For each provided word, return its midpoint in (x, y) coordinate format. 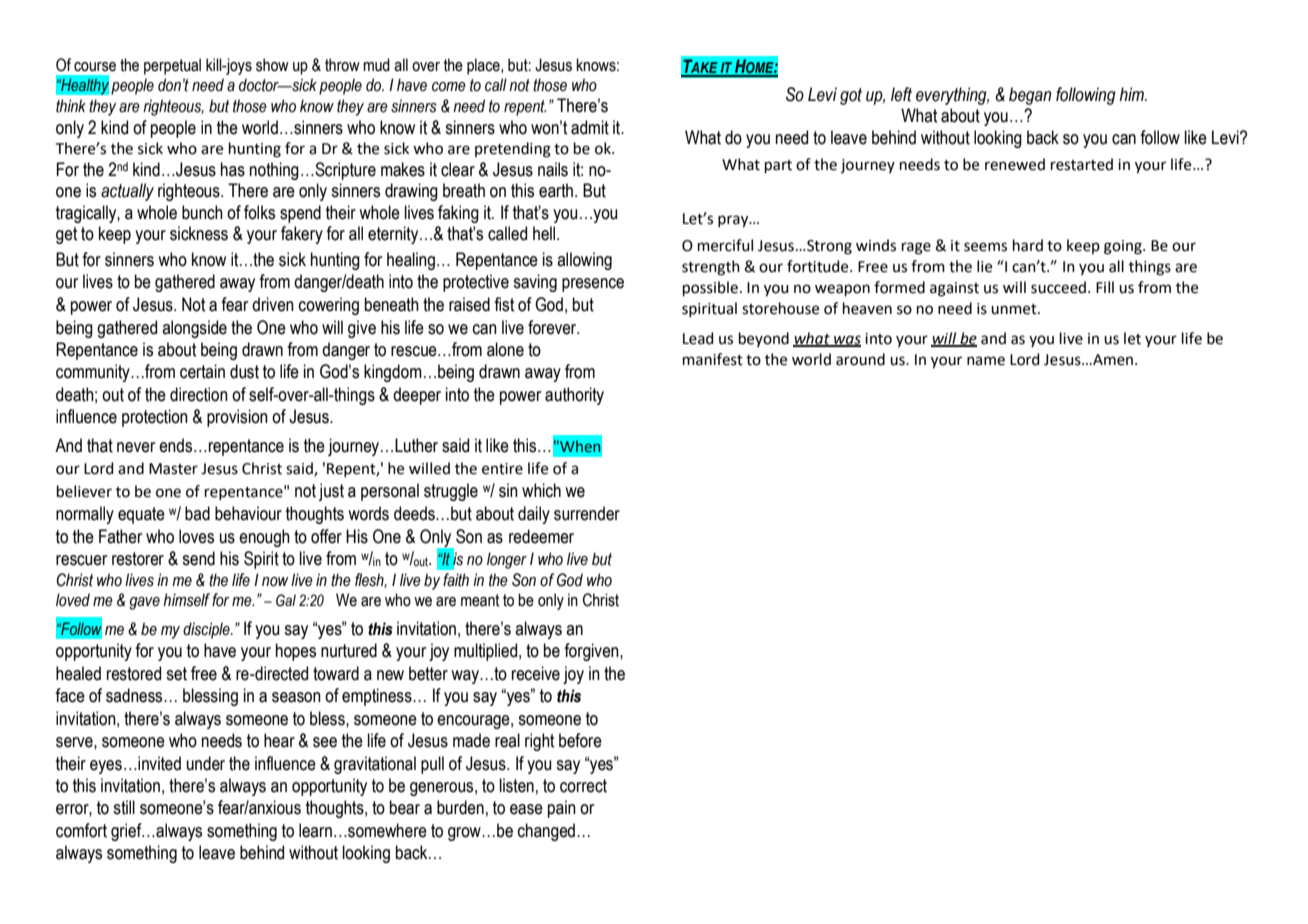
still (124, 807)
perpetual (172, 66)
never (136, 447)
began (1030, 96)
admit (590, 127)
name (986, 361)
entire (502, 469)
